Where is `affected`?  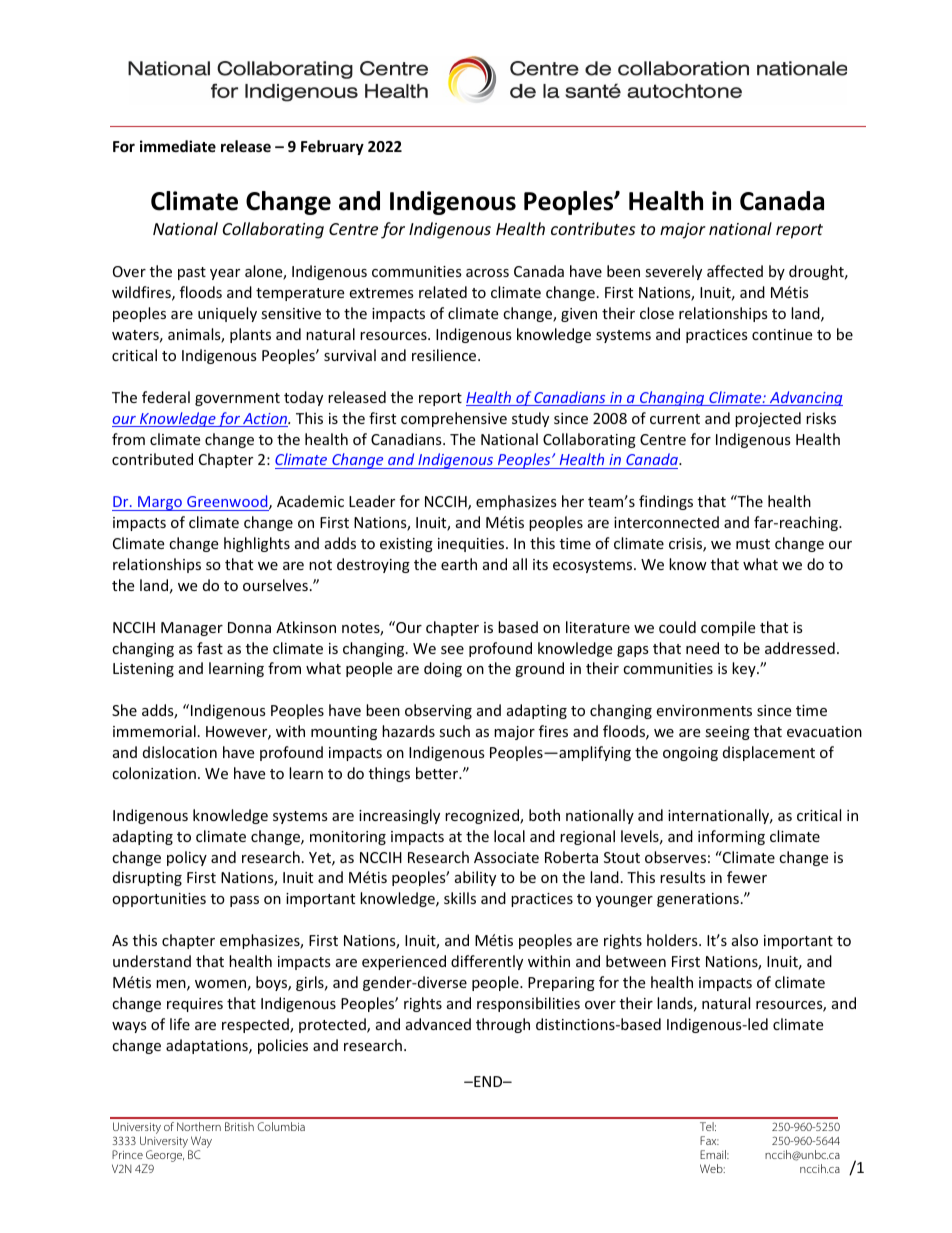 affected is located at coordinates (735, 271).
